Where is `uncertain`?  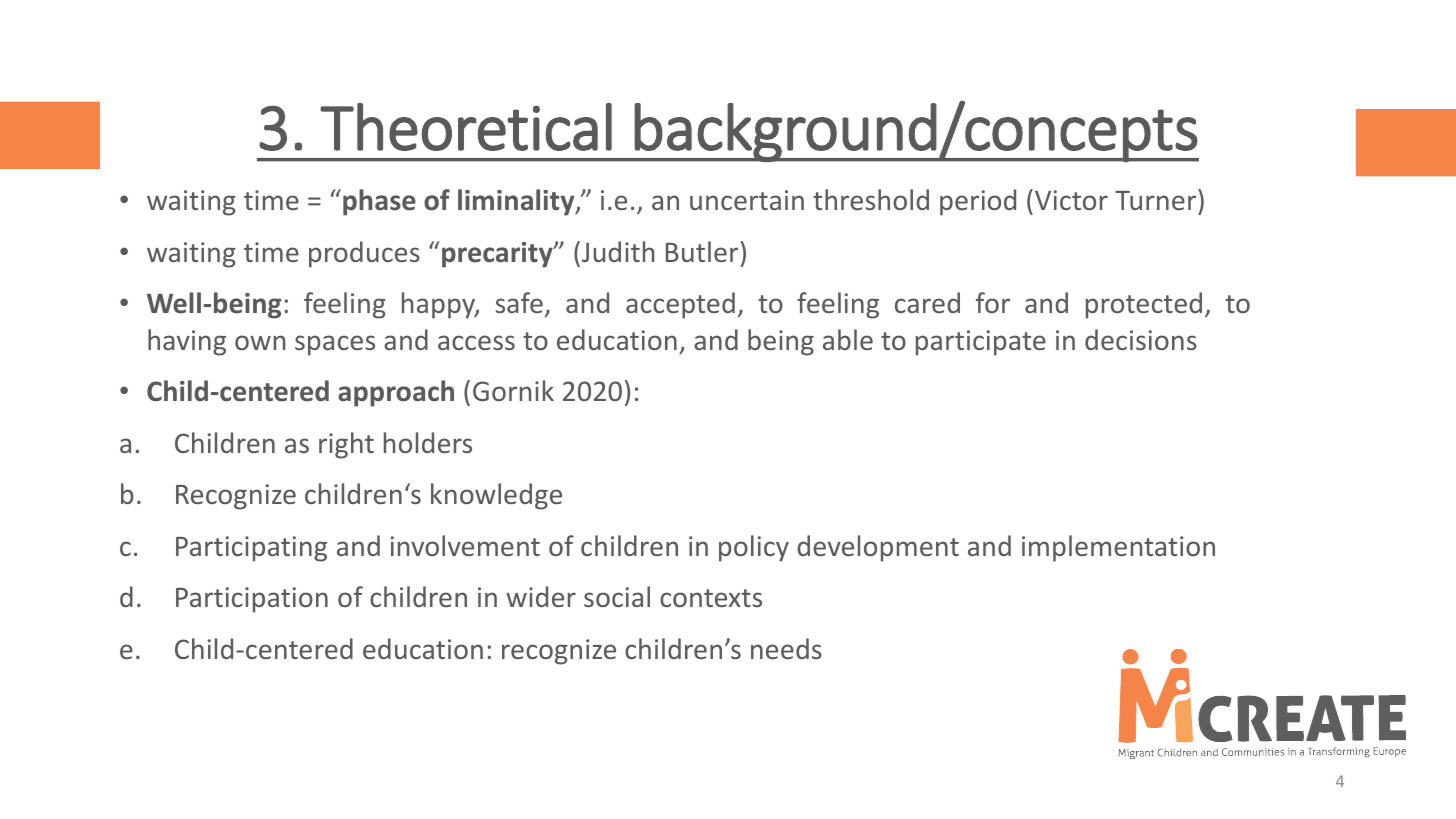
uncertain is located at coordinates (747, 200).
